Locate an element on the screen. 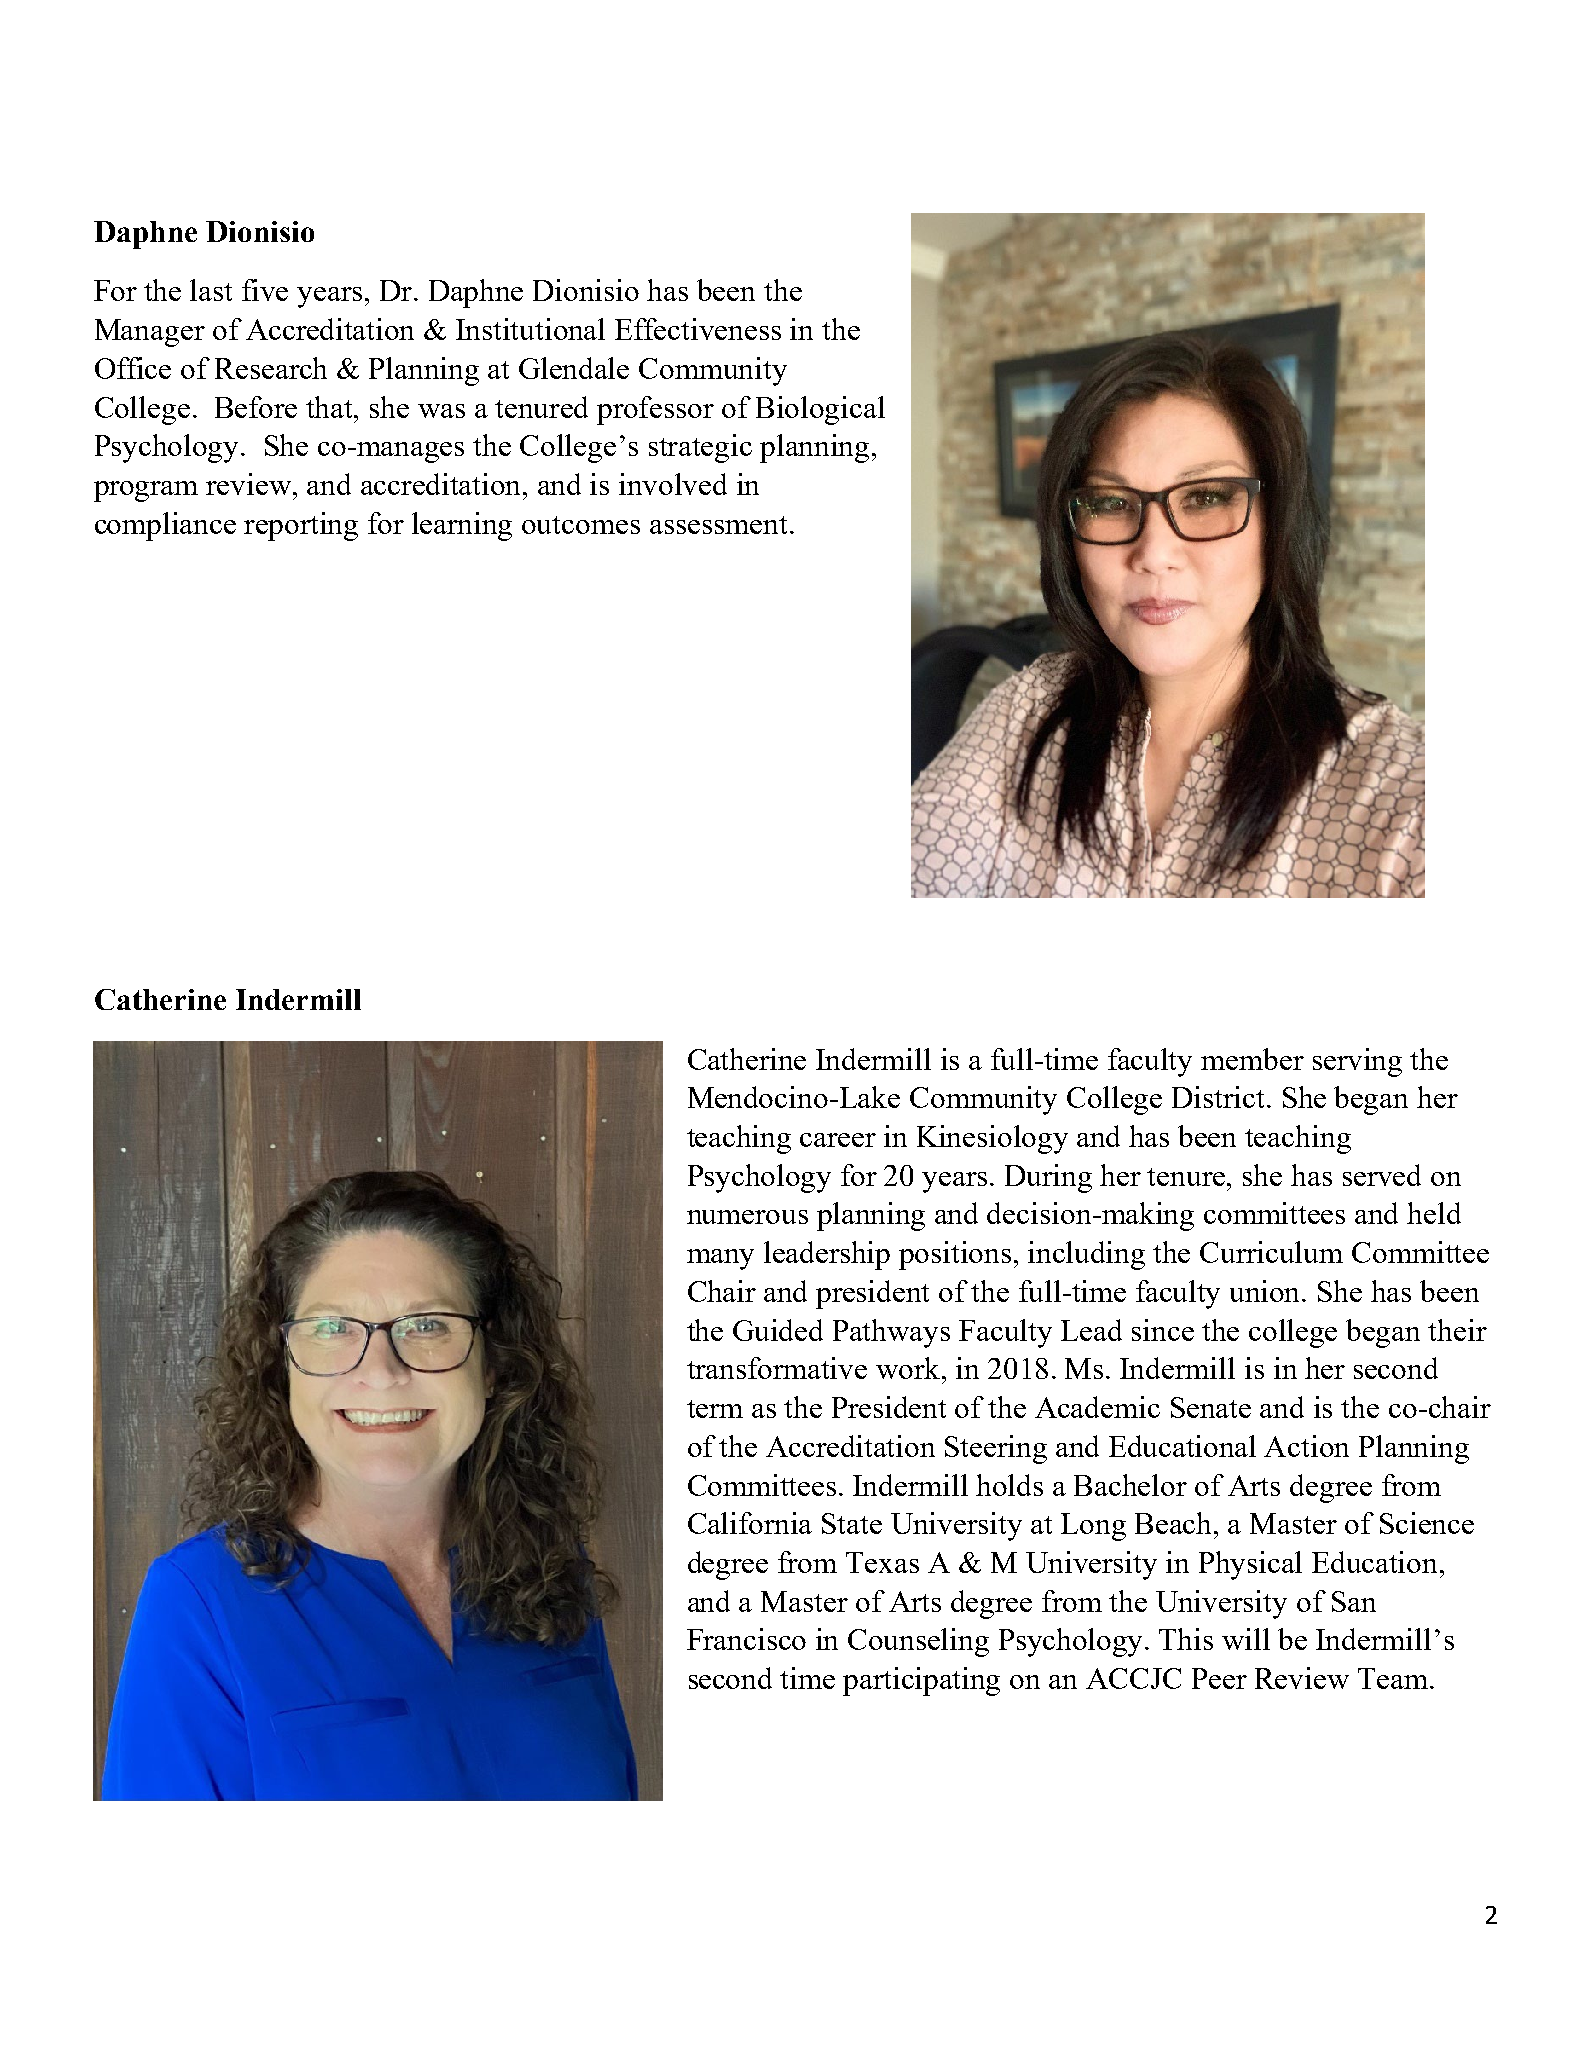  Research is located at coordinates (271, 368).
